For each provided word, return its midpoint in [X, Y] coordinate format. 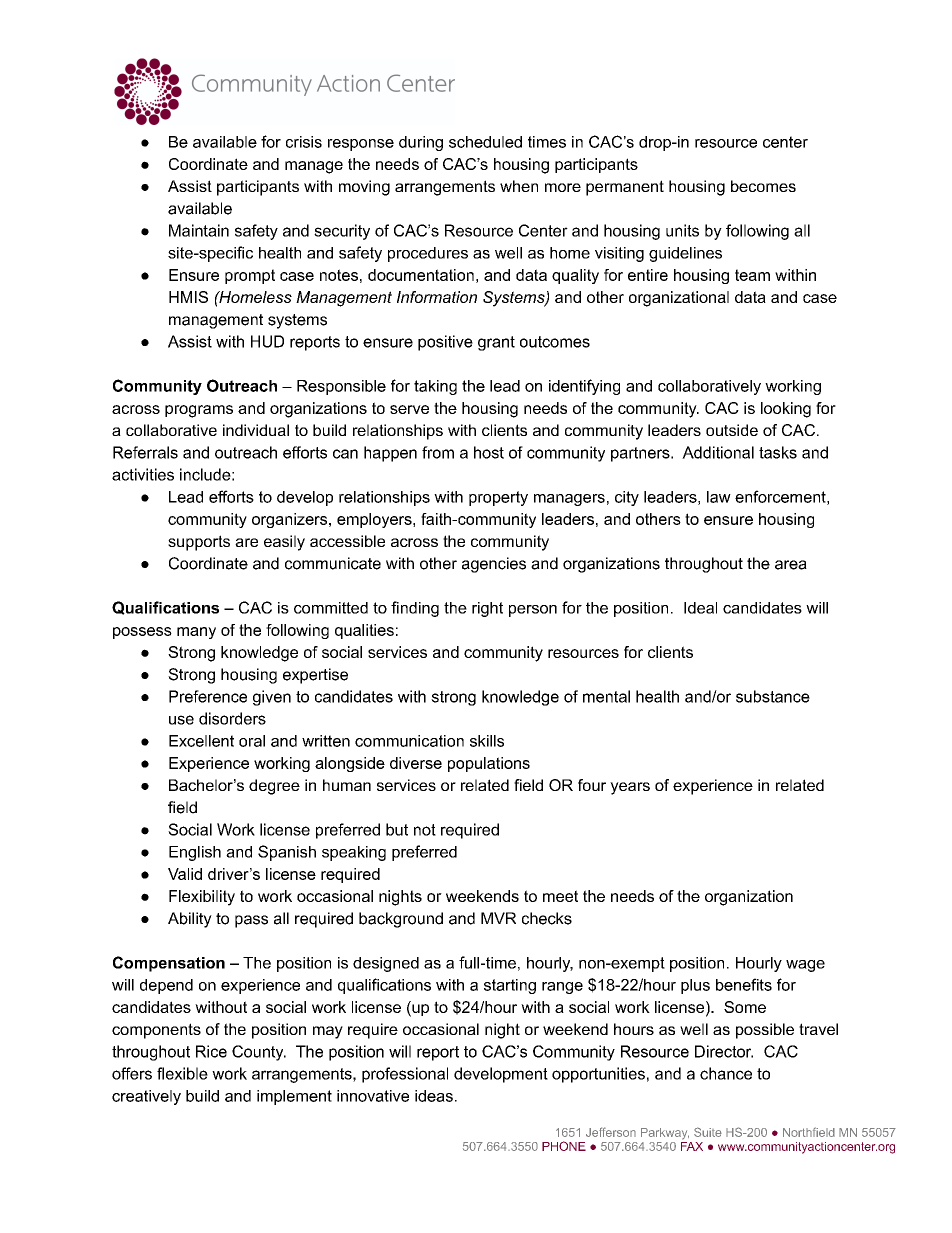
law [719, 497]
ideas [434, 1096]
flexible [182, 1073]
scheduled [485, 142]
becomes [763, 186]
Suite [708, 1132]
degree [274, 787]
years [630, 788]
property [498, 498]
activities [143, 474]
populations [489, 764]
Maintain [199, 230]
